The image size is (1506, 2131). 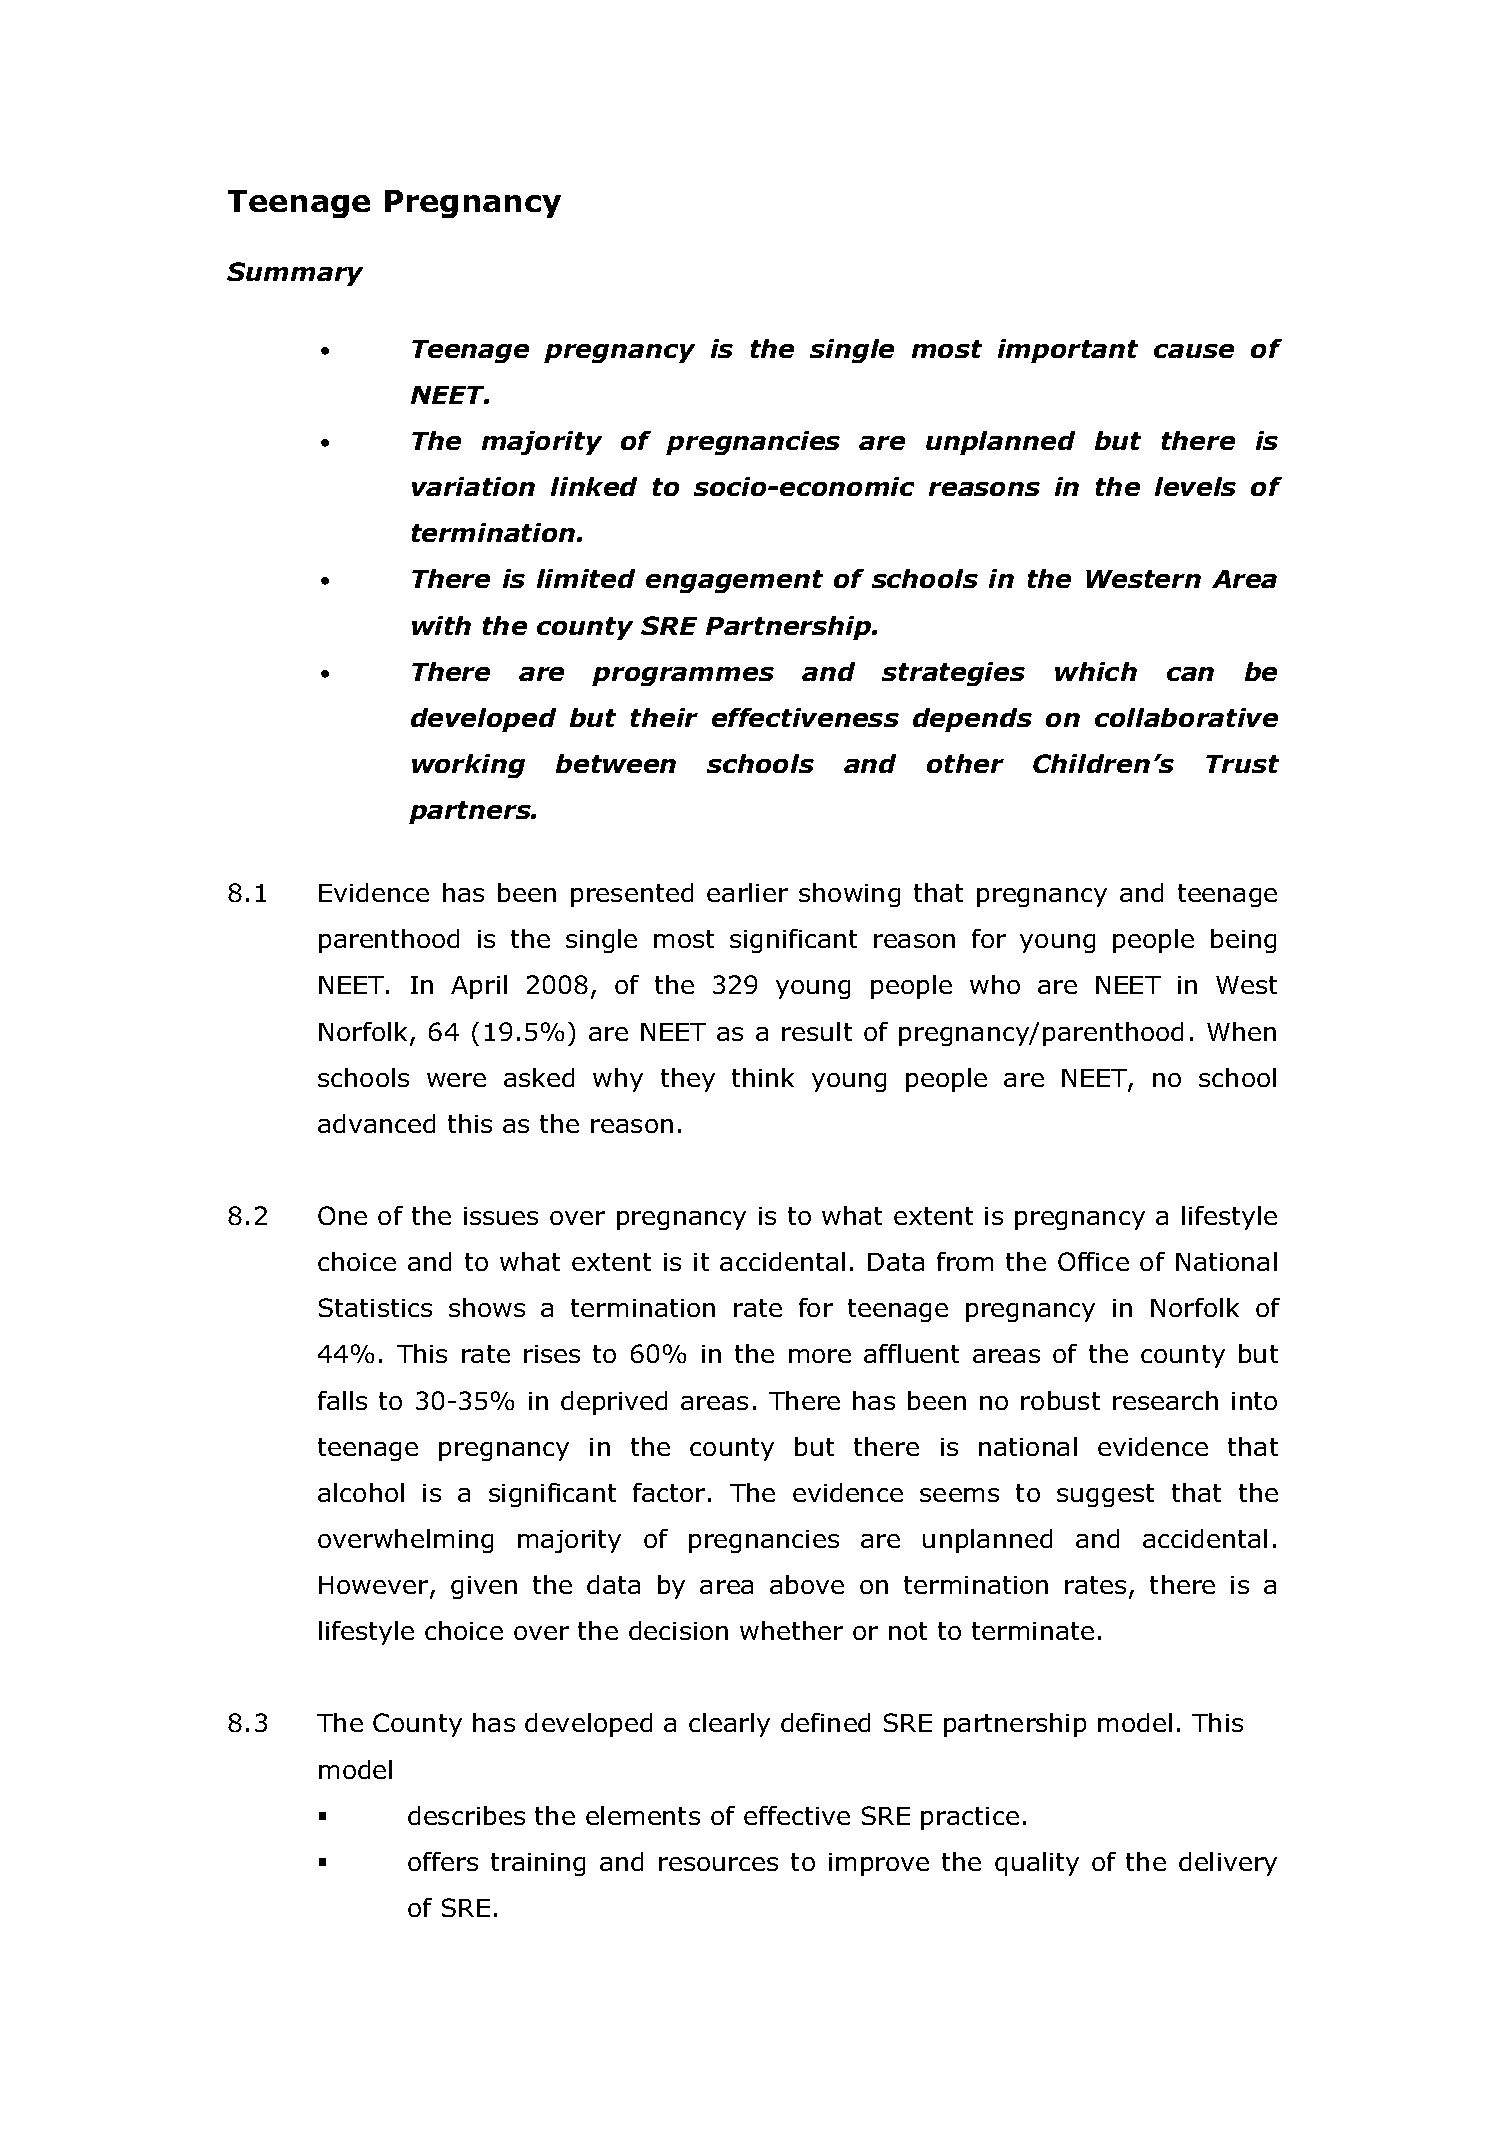 What do you see at coordinates (1241, 1031) in the image?
I see `When` at bounding box center [1241, 1031].
